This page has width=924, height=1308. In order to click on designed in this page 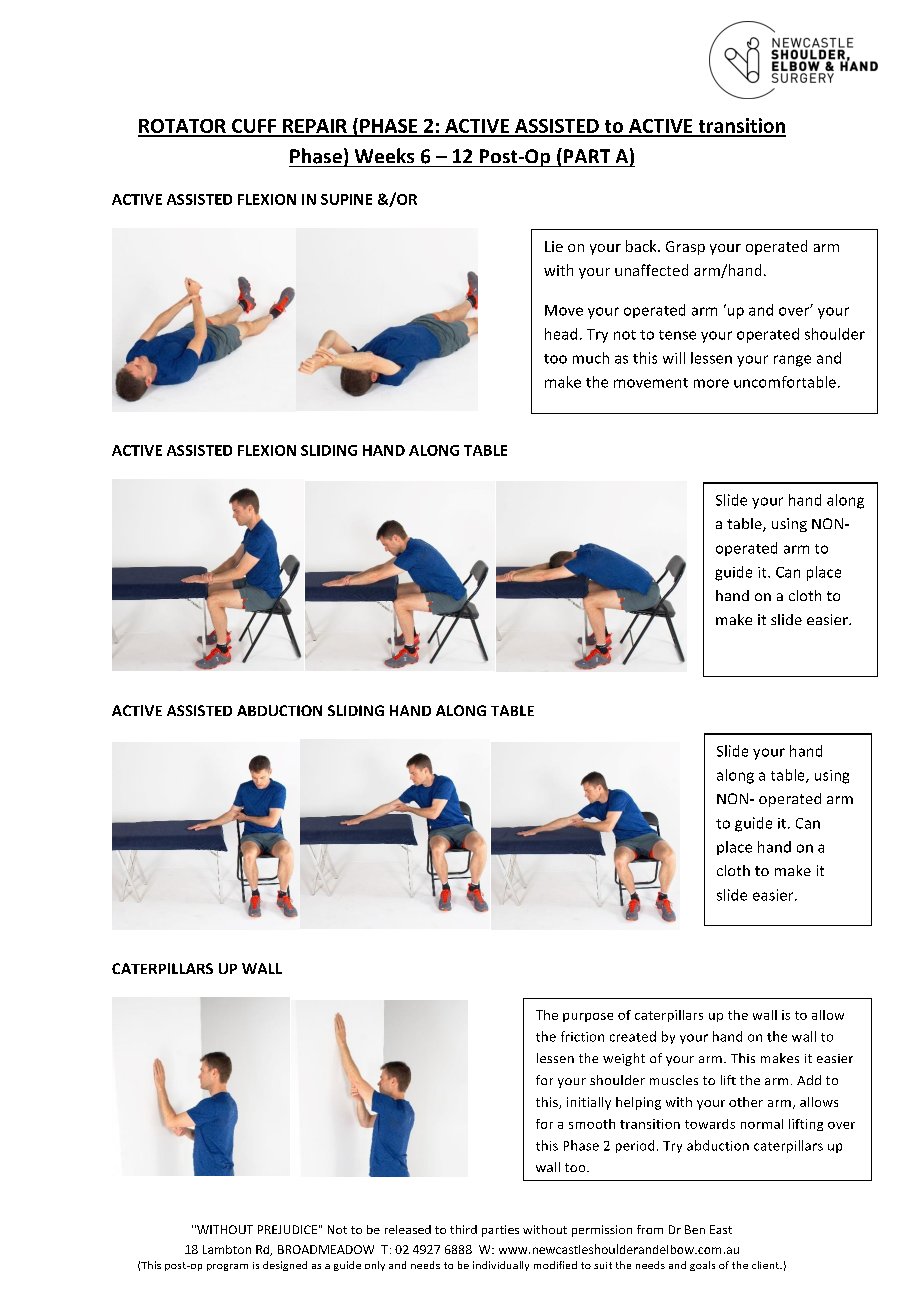, I will do `click(285, 1266)`.
